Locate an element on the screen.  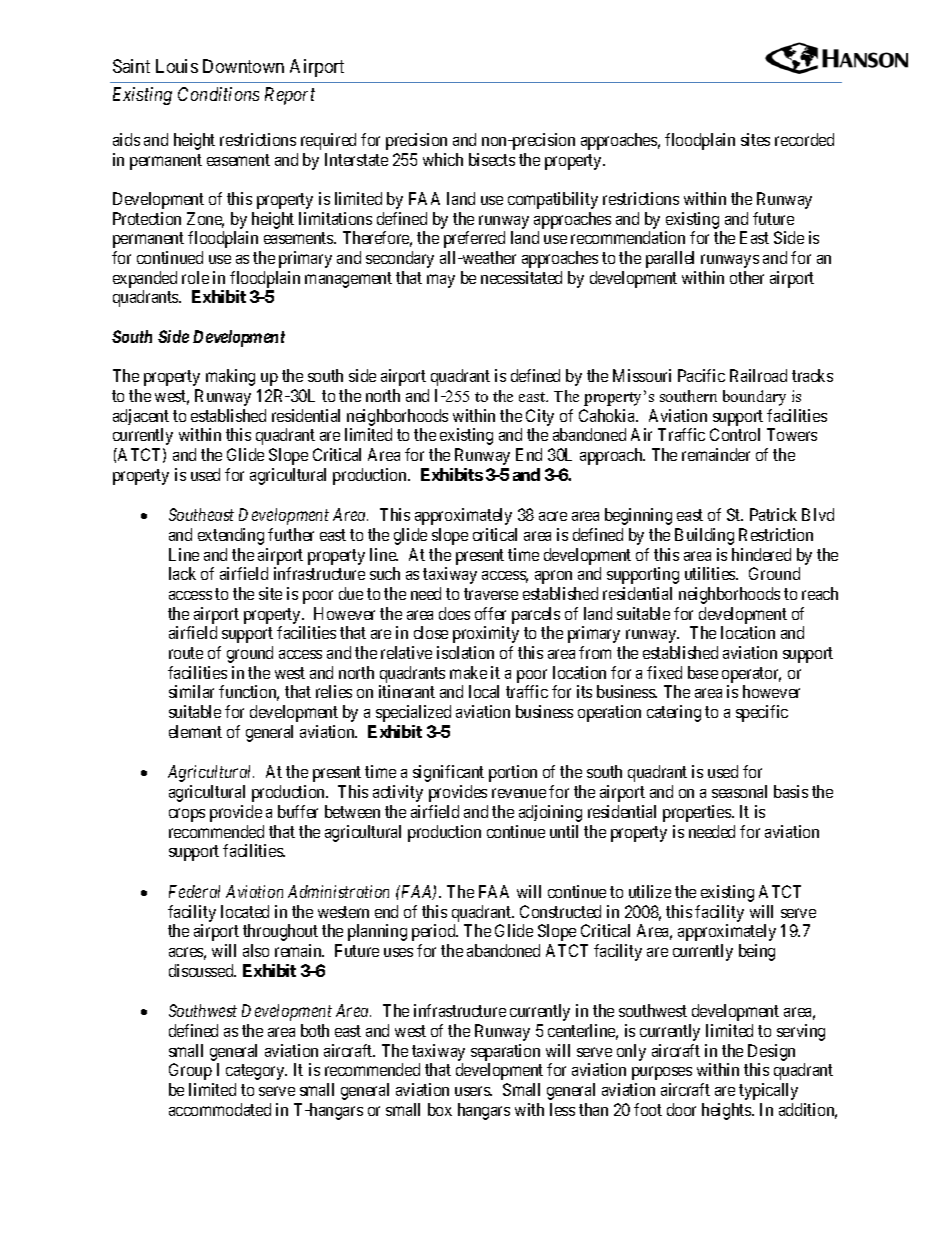
Conditions is located at coordinates (218, 94).
